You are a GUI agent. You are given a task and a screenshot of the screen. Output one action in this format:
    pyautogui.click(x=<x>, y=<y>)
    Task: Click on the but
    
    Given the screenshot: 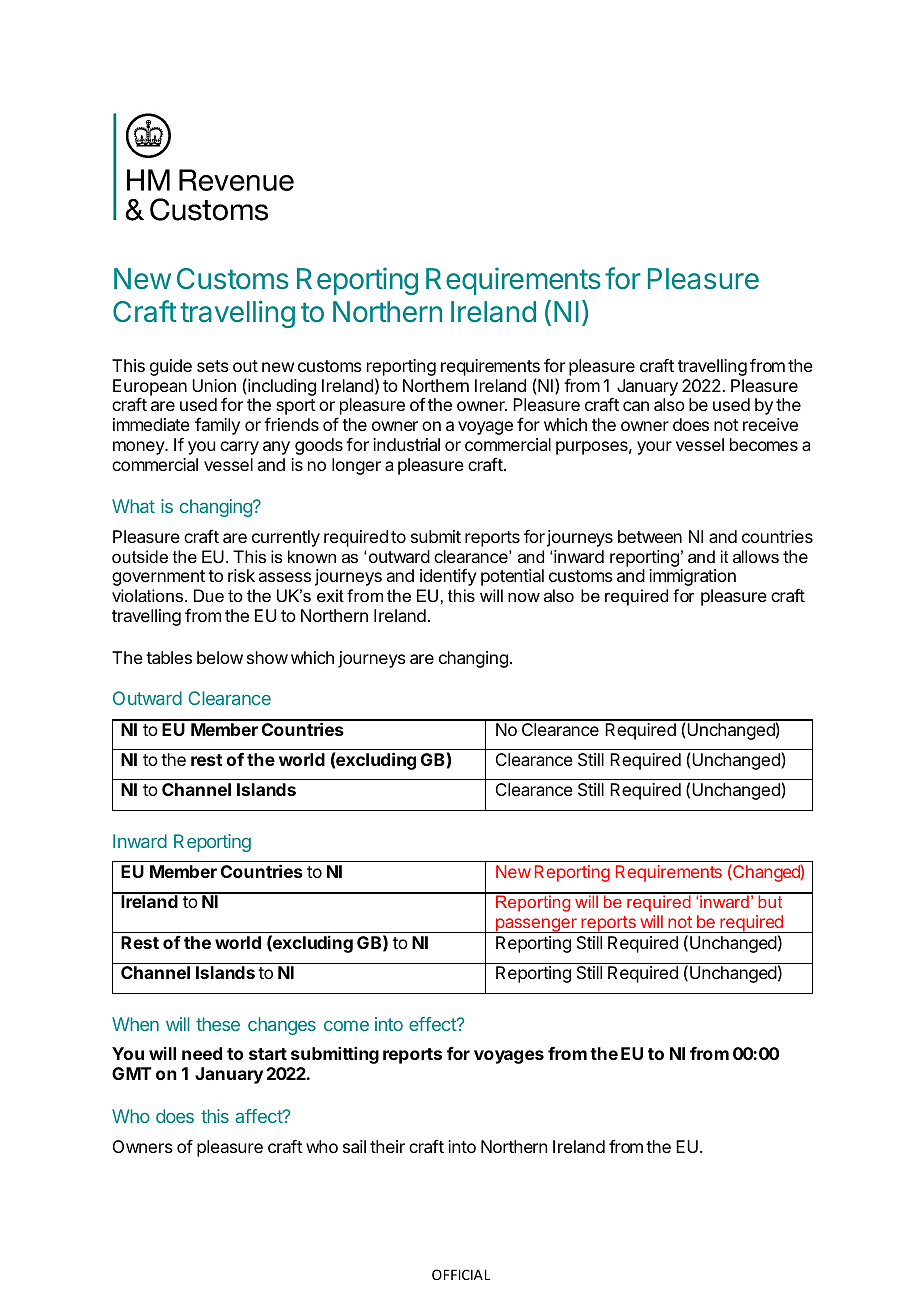 What is the action you would take?
    pyautogui.click(x=770, y=900)
